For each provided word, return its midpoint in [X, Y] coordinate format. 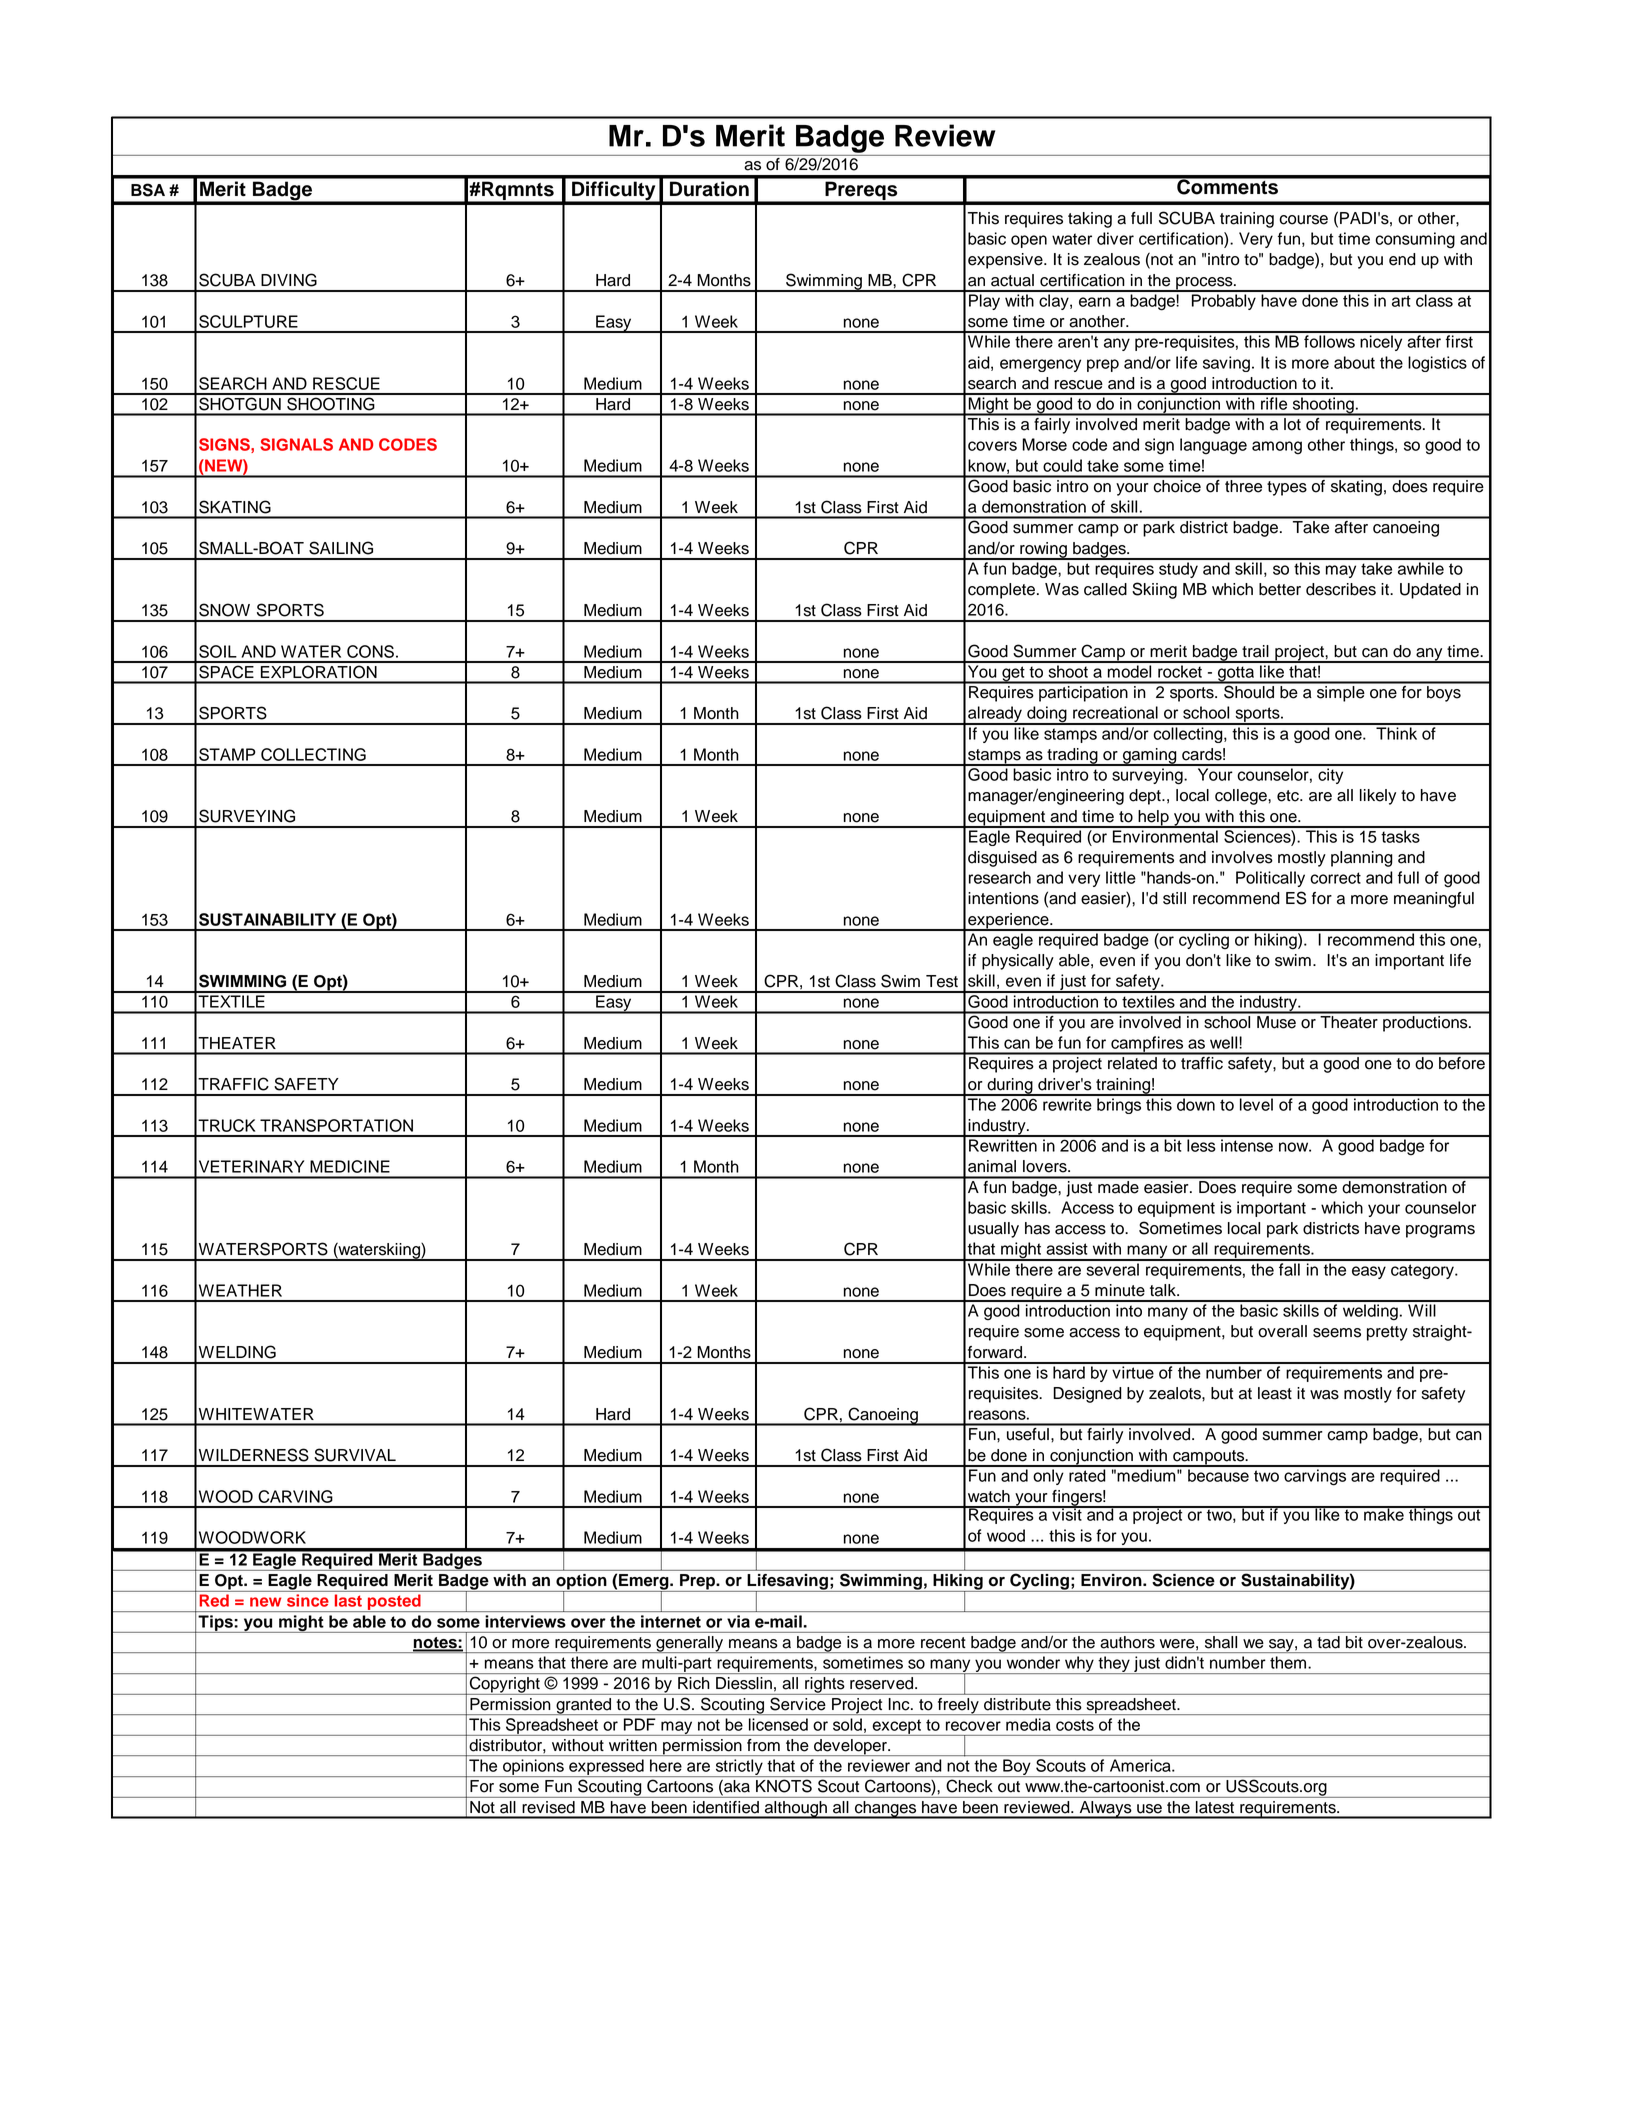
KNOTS [784, 1786]
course [1303, 220]
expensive [1006, 261]
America [1141, 1765]
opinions [533, 1768]
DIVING [289, 280]
